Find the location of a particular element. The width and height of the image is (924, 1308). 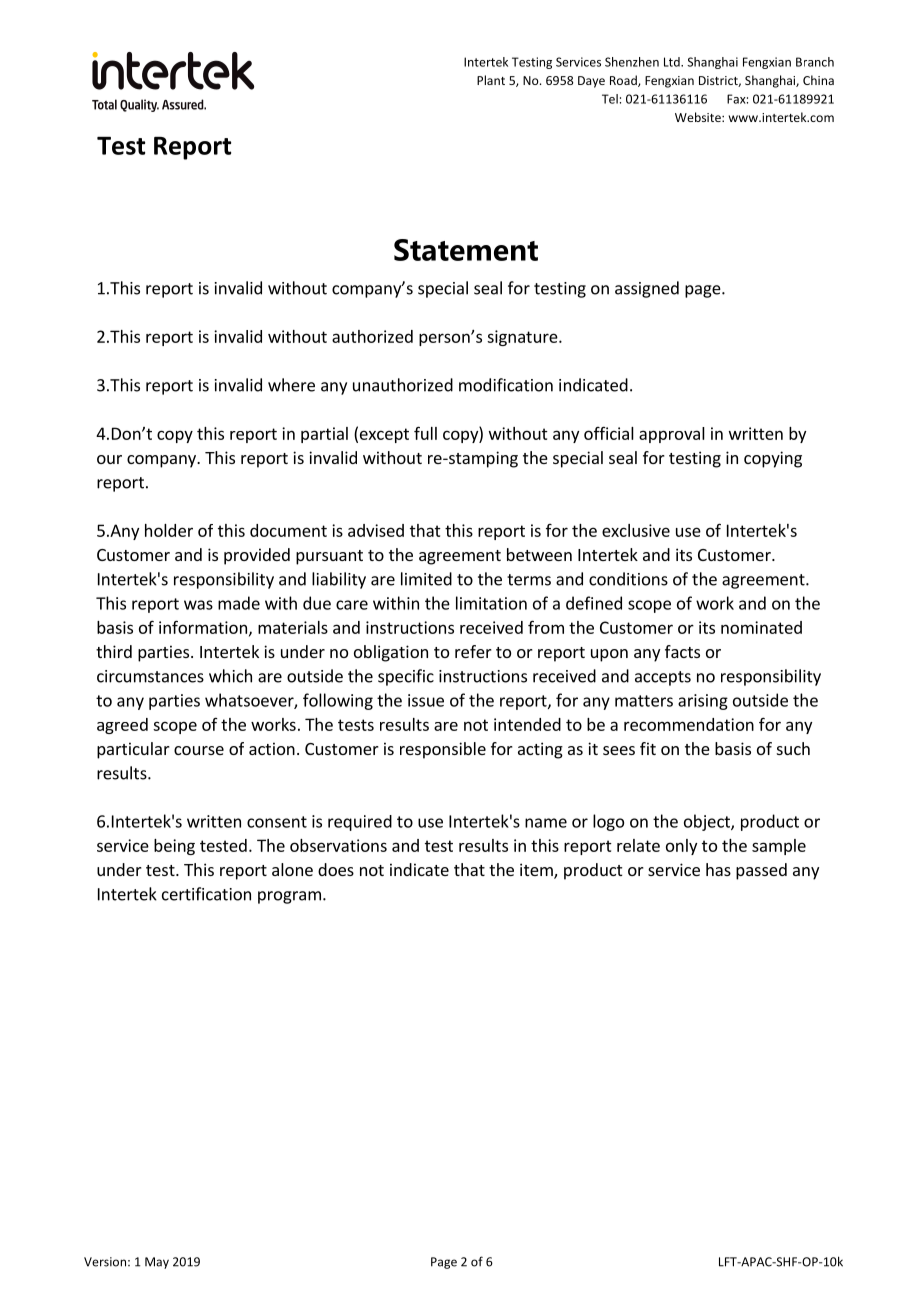

has is located at coordinates (718, 869).
